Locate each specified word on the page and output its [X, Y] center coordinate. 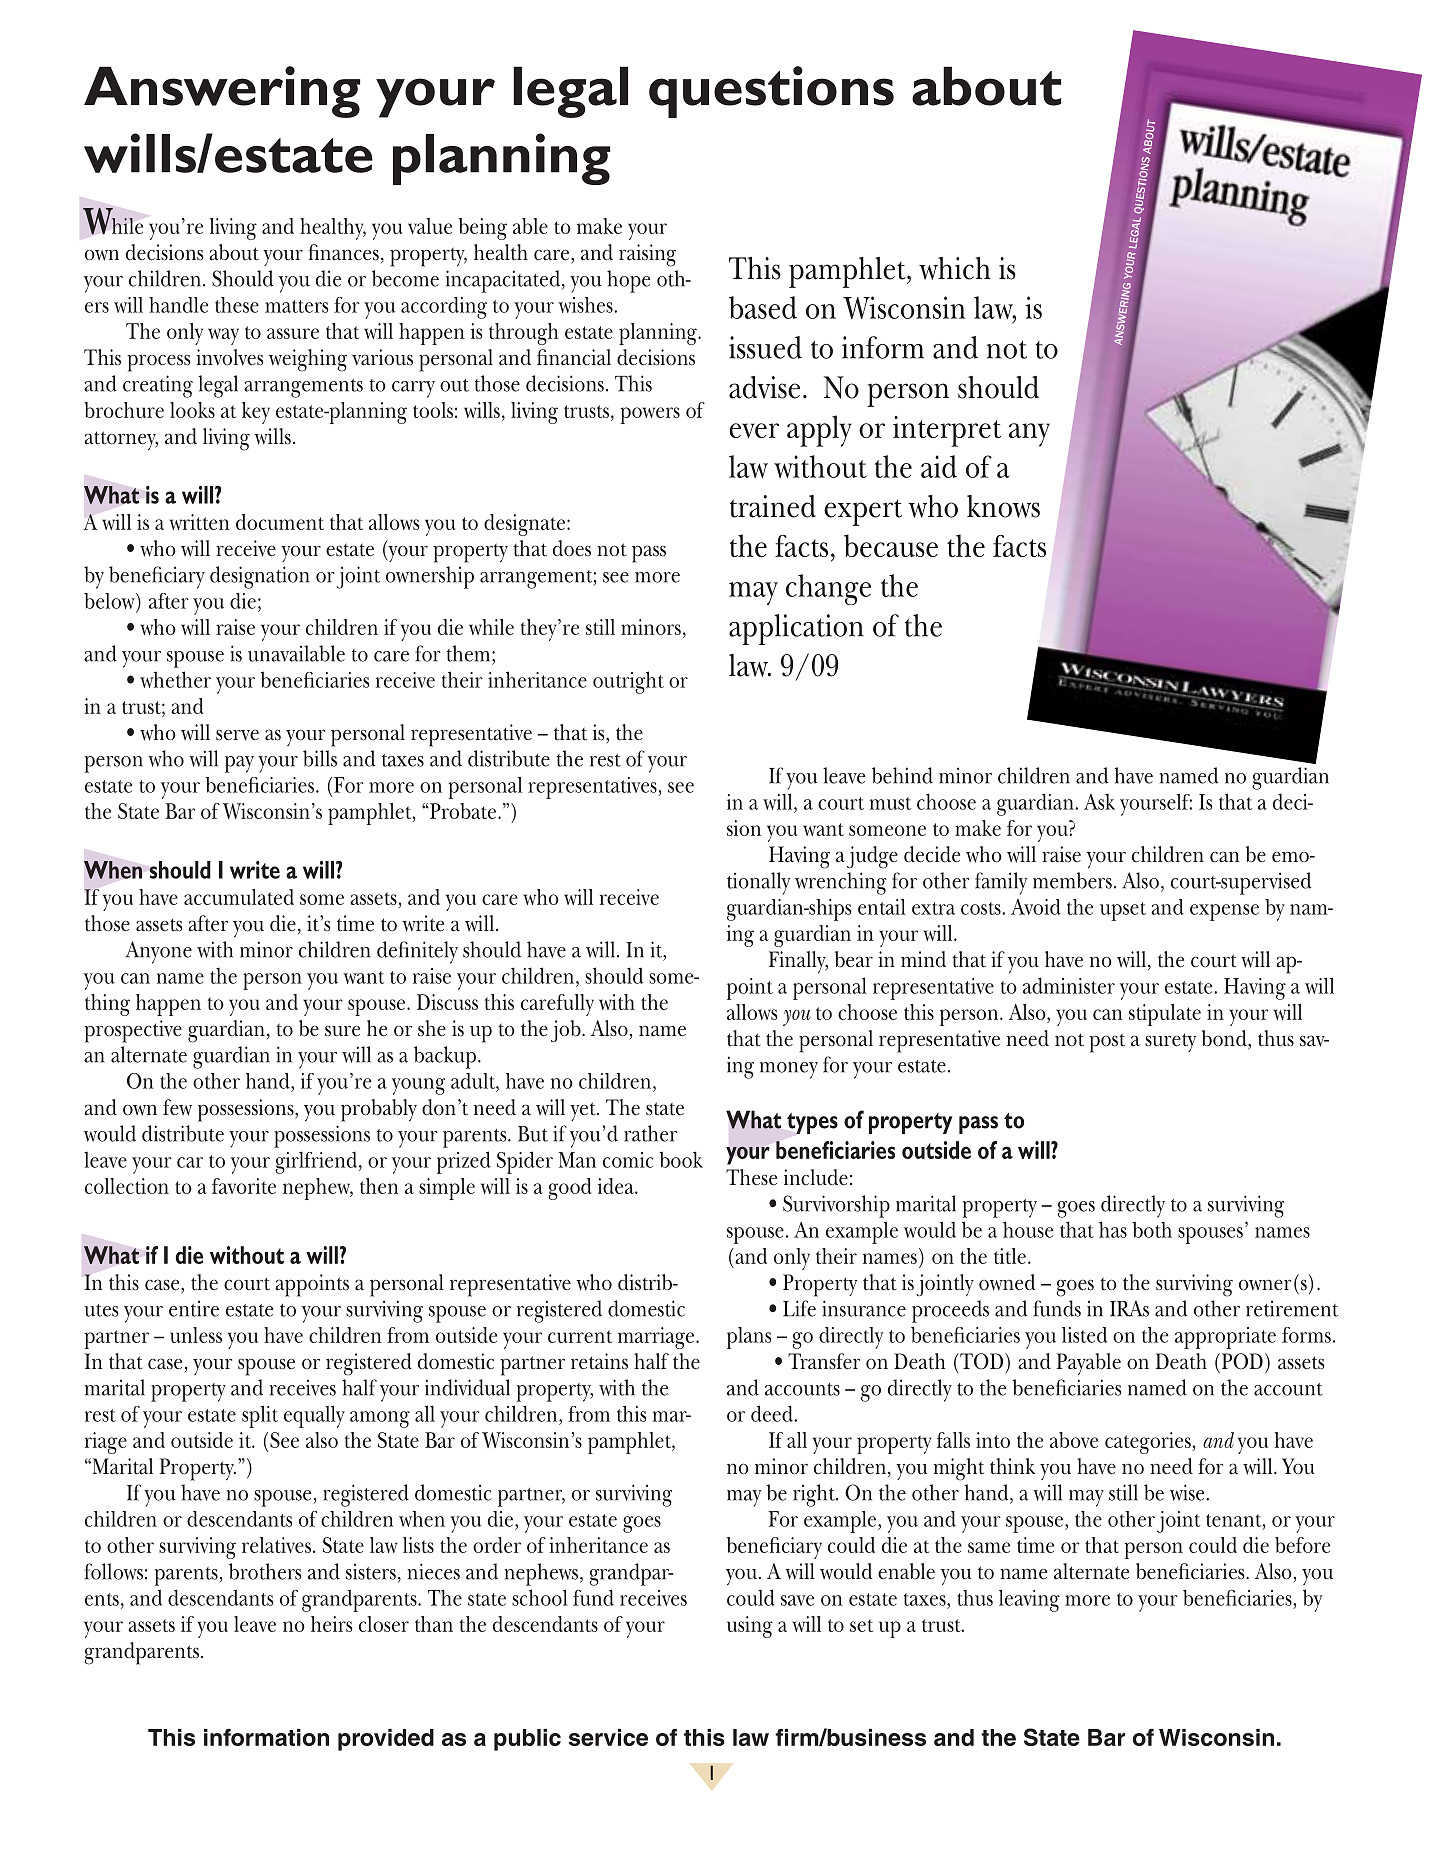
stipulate [1165, 1015]
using [750, 1627]
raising [647, 255]
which [955, 268]
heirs [331, 1624]
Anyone [159, 952]
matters [296, 306]
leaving [1029, 1600]
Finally [798, 962]
